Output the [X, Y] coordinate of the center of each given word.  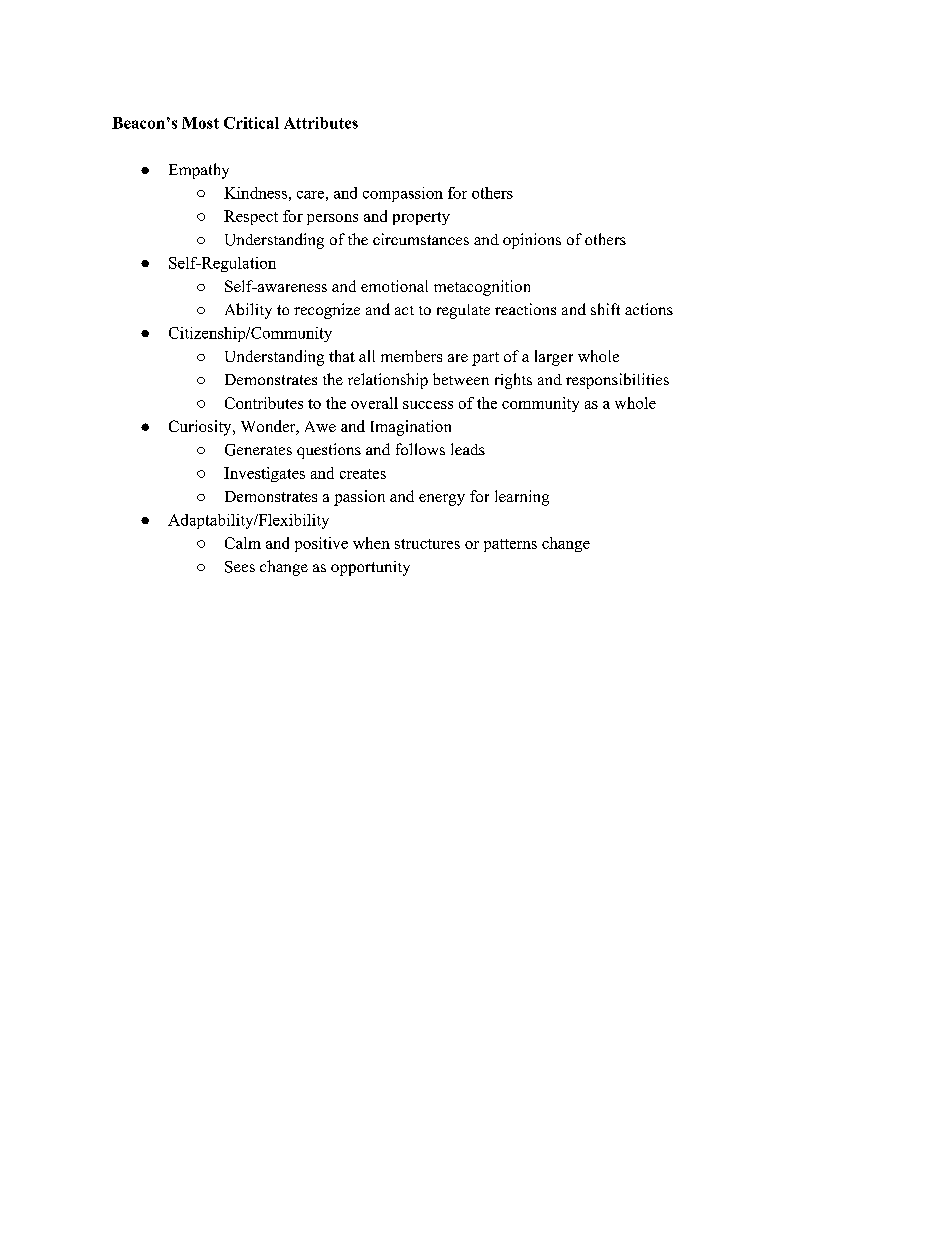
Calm [243, 543]
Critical [251, 123]
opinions [532, 241]
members [411, 356]
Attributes [321, 123]
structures [427, 544]
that [342, 356]
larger [554, 358]
